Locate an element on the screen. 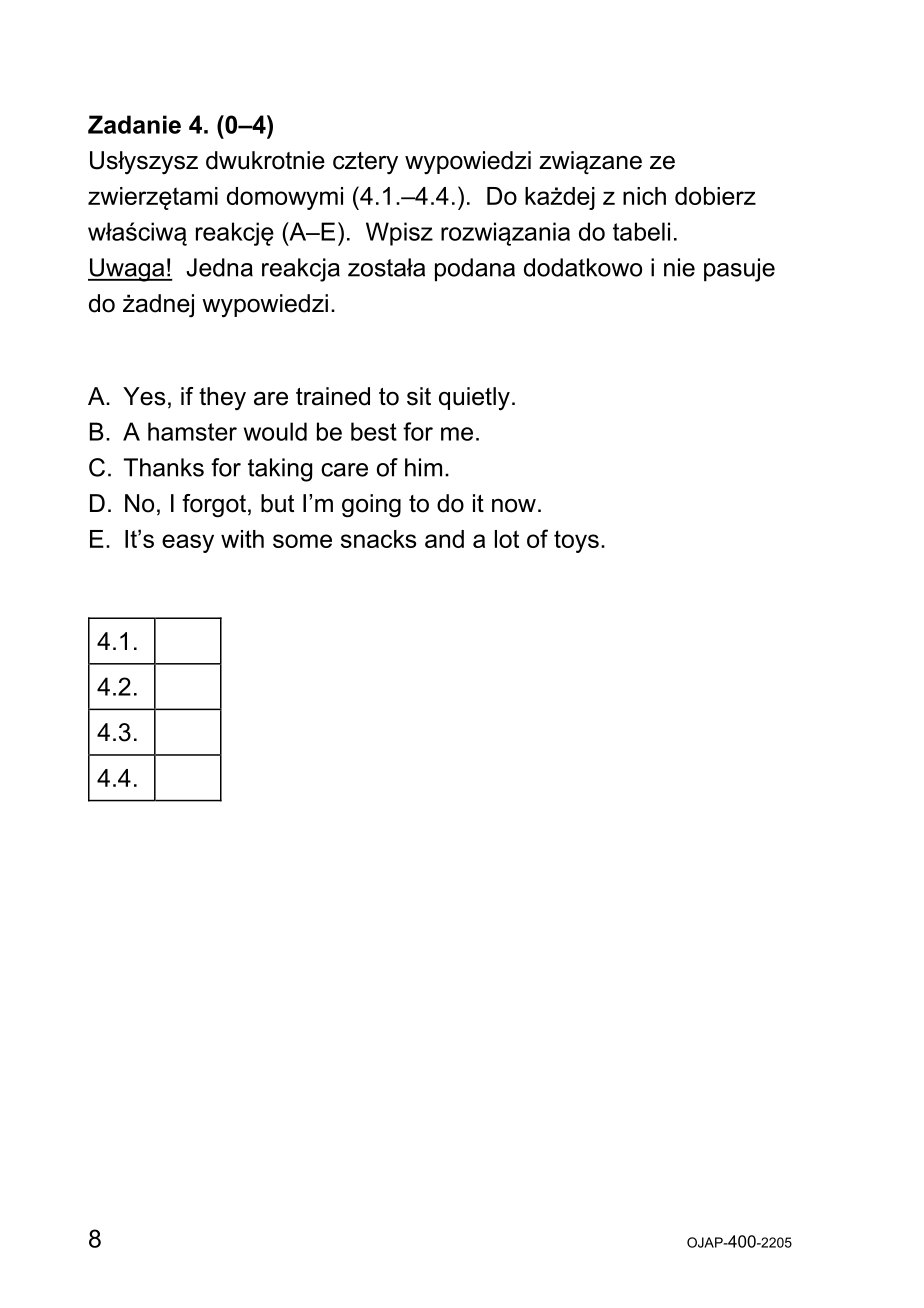 The image size is (924, 1308). they is located at coordinates (222, 399).
